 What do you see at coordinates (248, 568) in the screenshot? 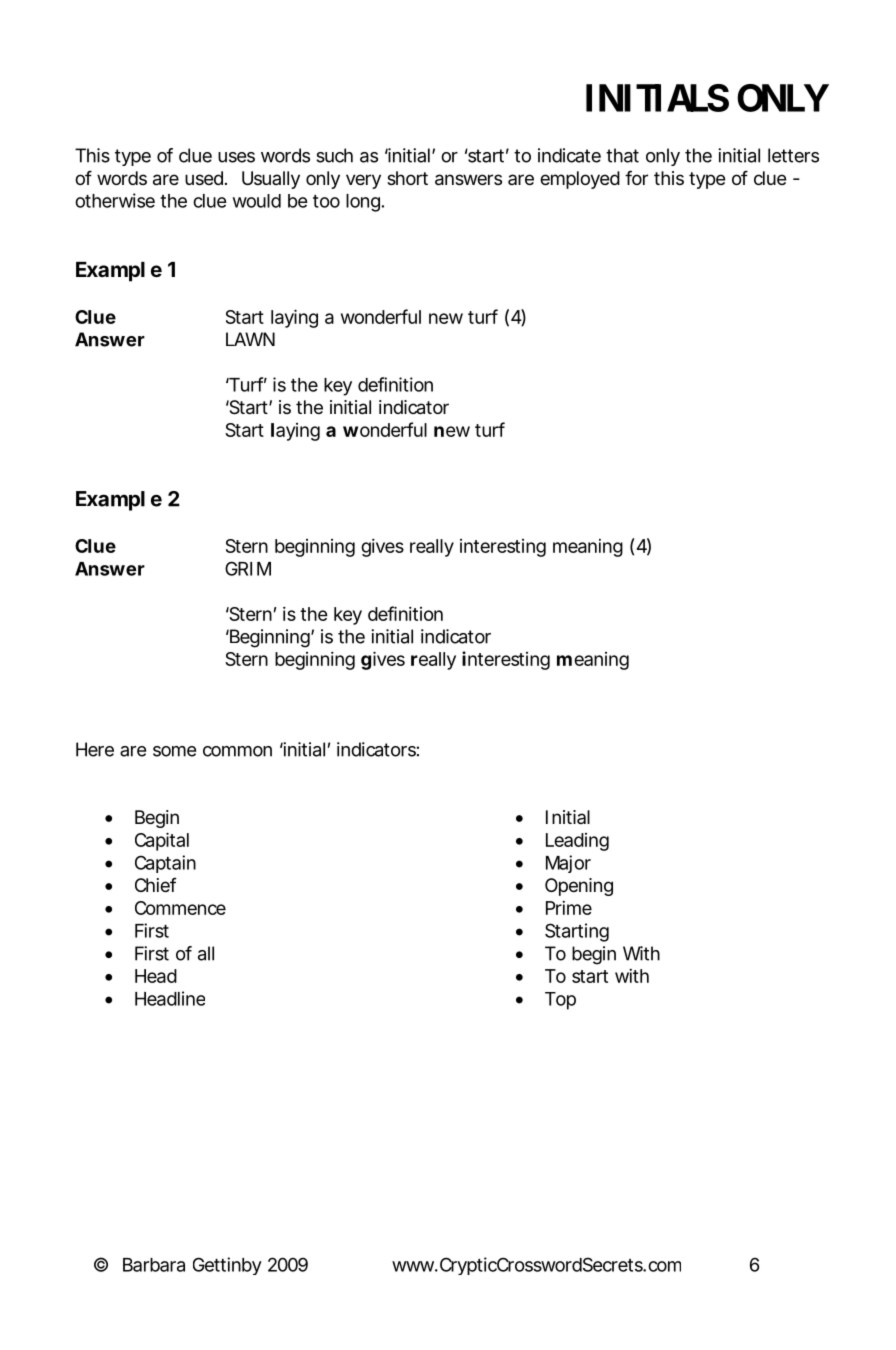
I see `GRIM` at bounding box center [248, 568].
